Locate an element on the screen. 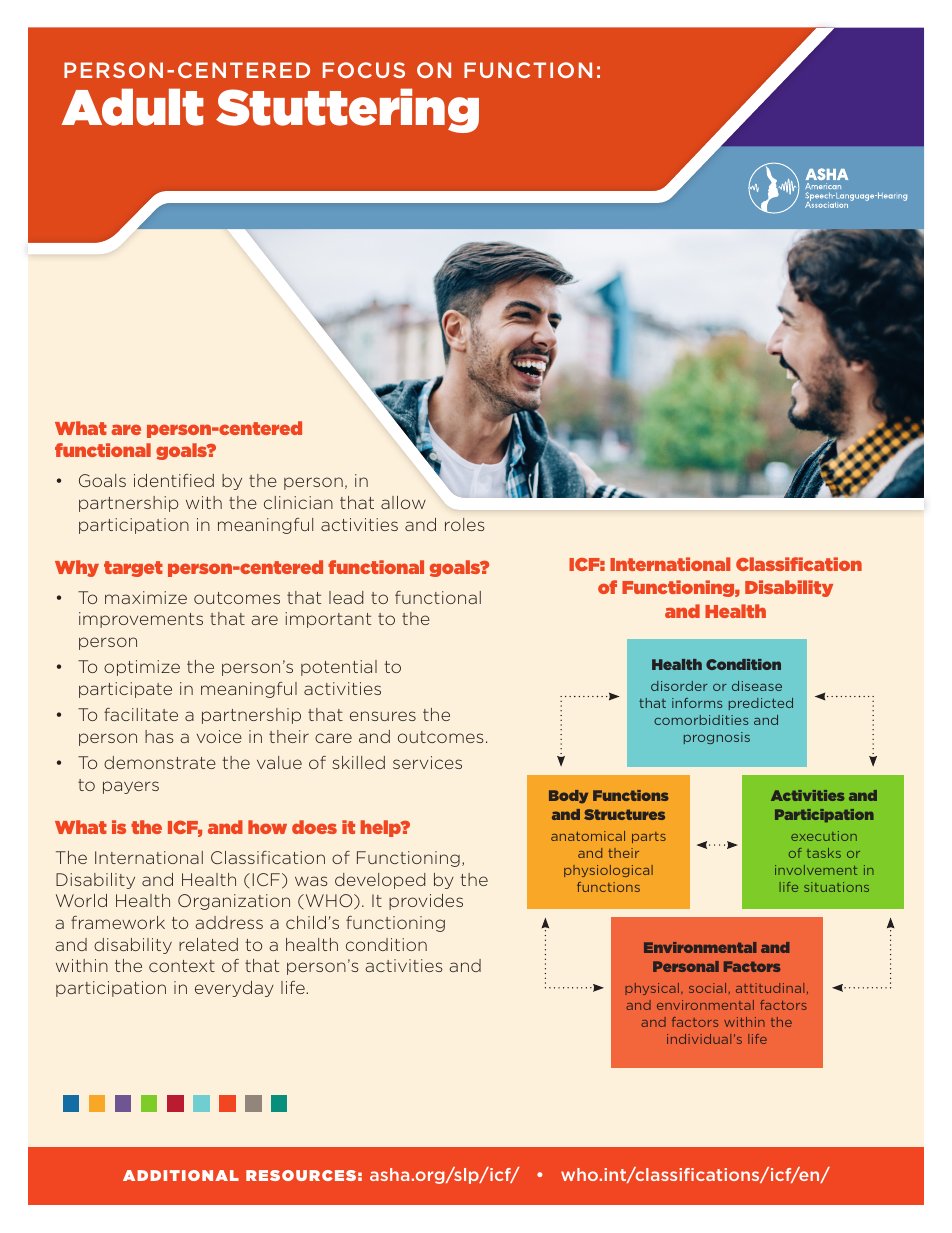  allow is located at coordinates (403, 502).
